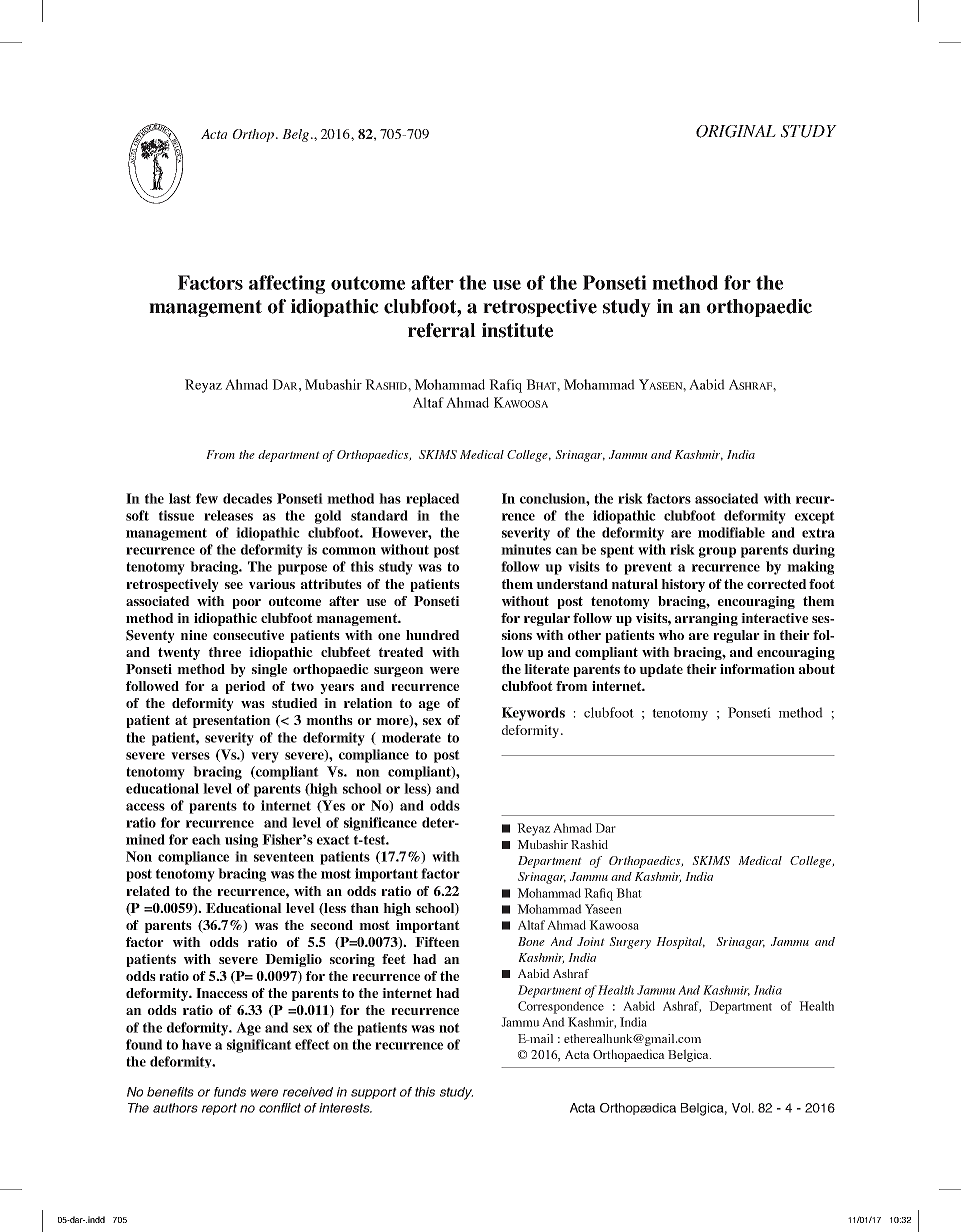 This image has width=961, height=1232. I want to click on referral, so click(442, 330).
